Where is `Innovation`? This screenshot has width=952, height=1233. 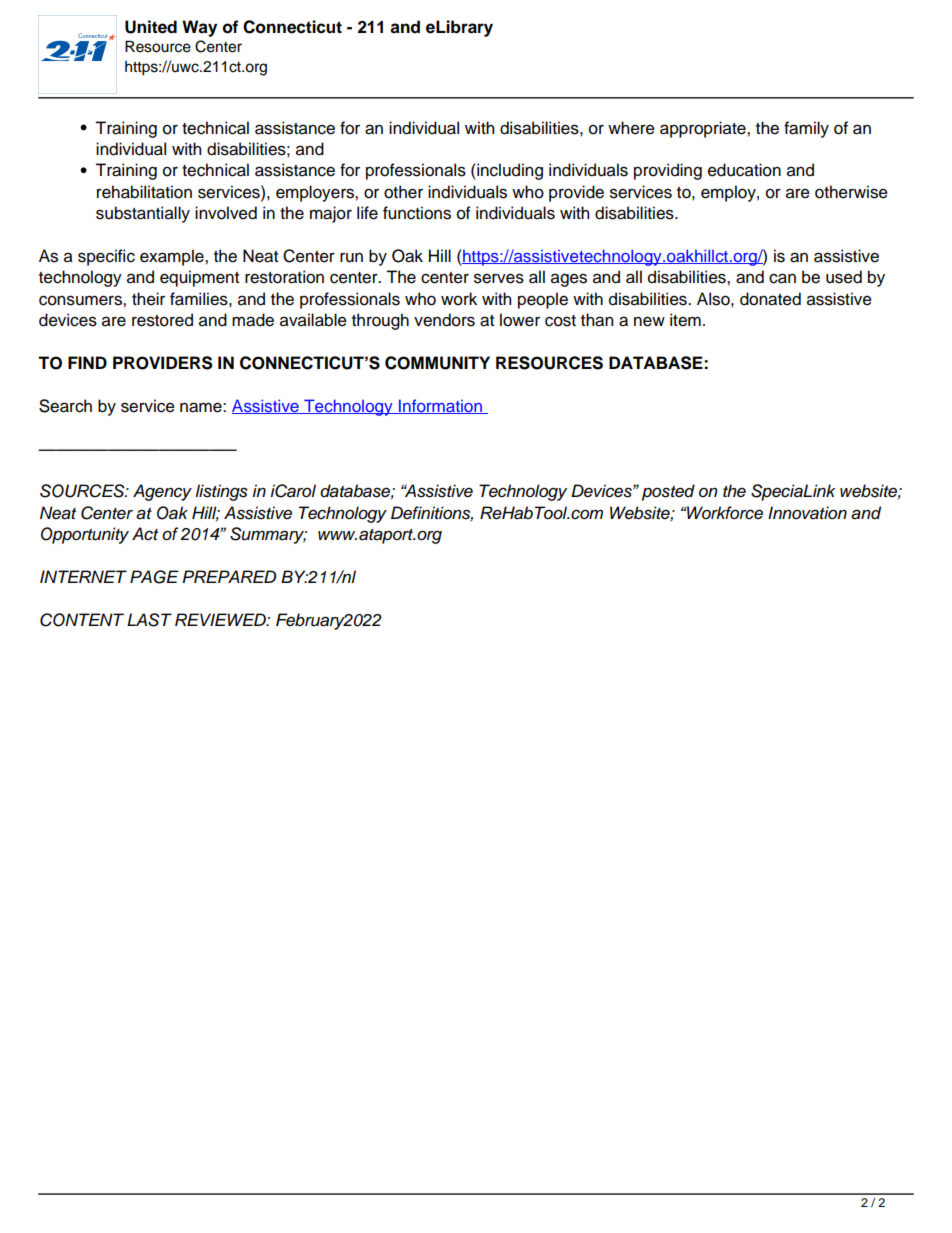
Innovation is located at coordinates (807, 513).
